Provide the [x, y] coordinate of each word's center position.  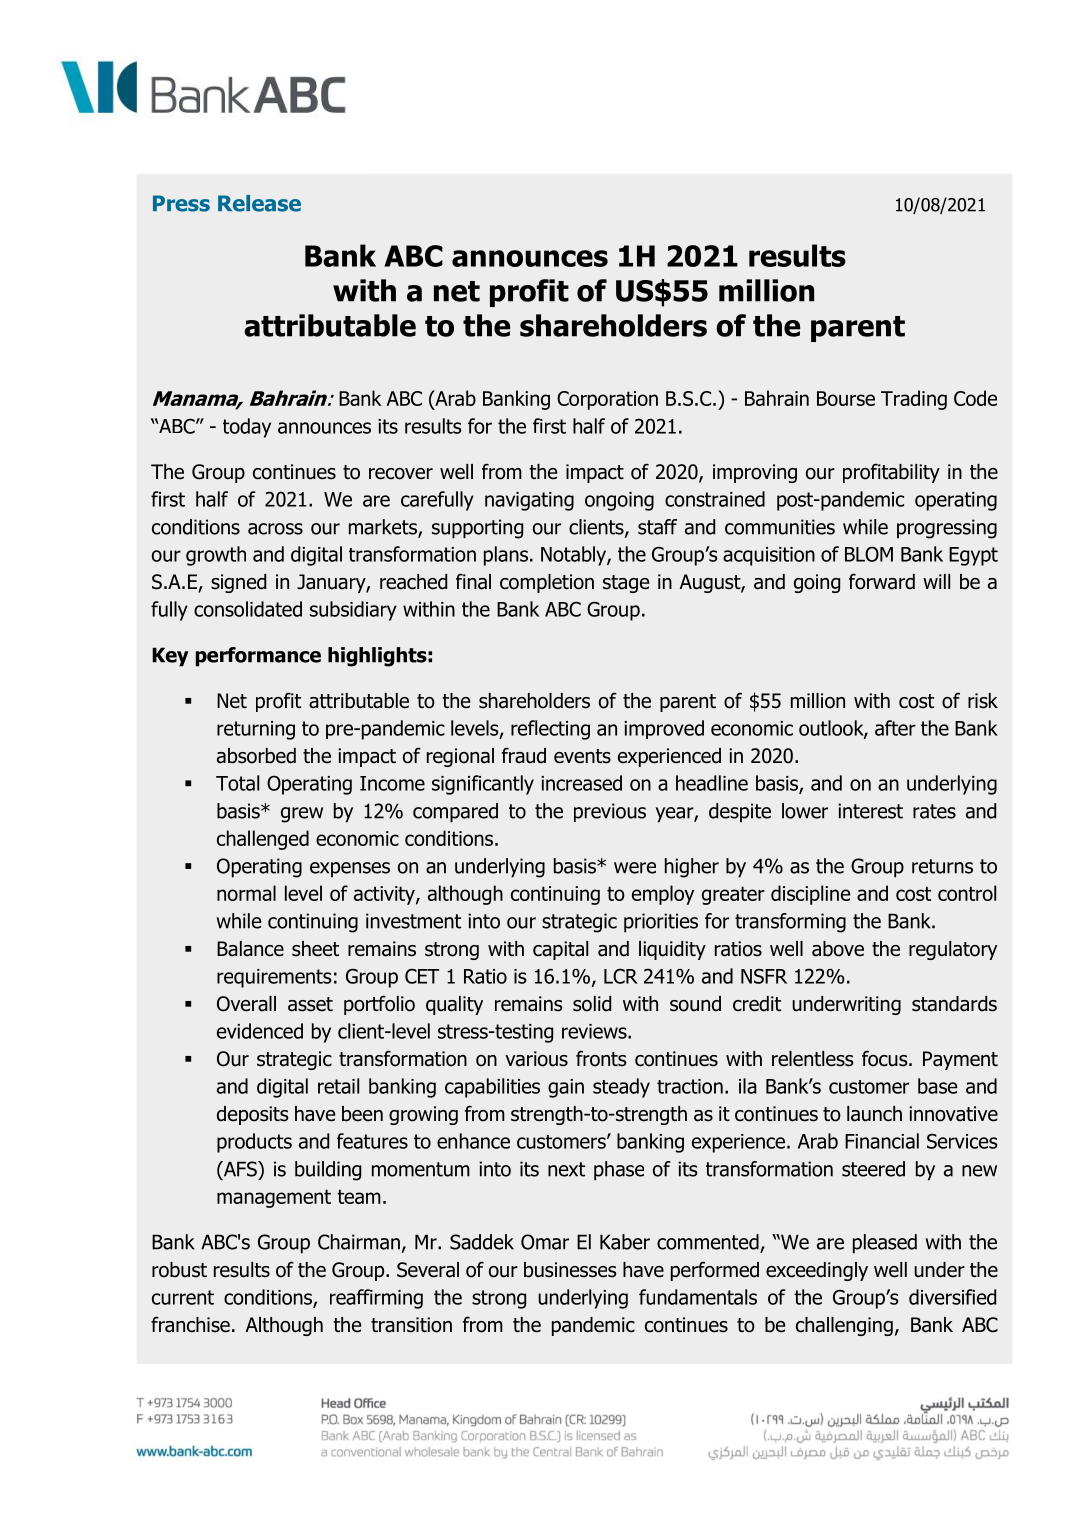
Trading [914, 400]
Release [259, 203]
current [183, 1297]
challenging [844, 1326]
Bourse [846, 398]
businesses [570, 1270]
